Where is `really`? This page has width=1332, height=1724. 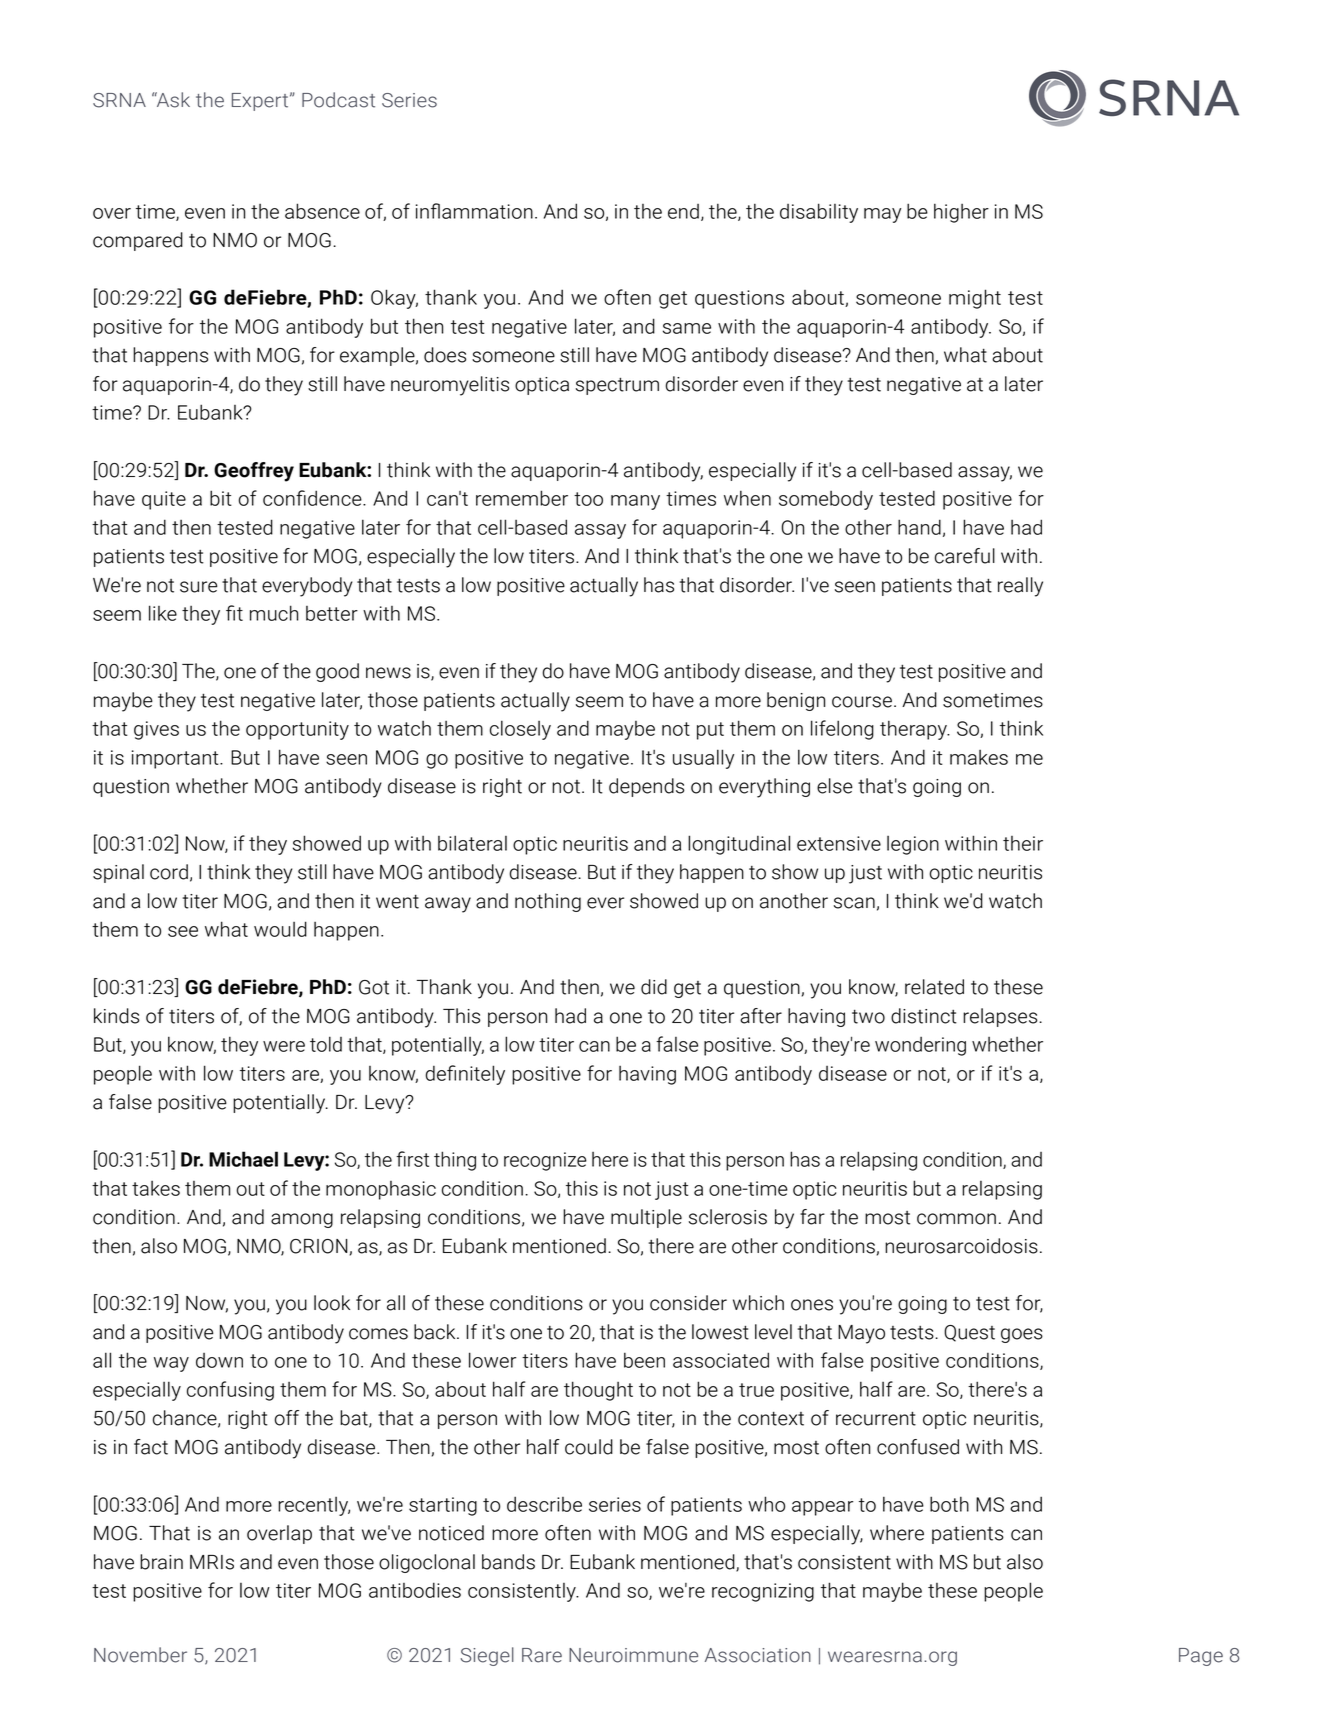 really is located at coordinates (1020, 587).
